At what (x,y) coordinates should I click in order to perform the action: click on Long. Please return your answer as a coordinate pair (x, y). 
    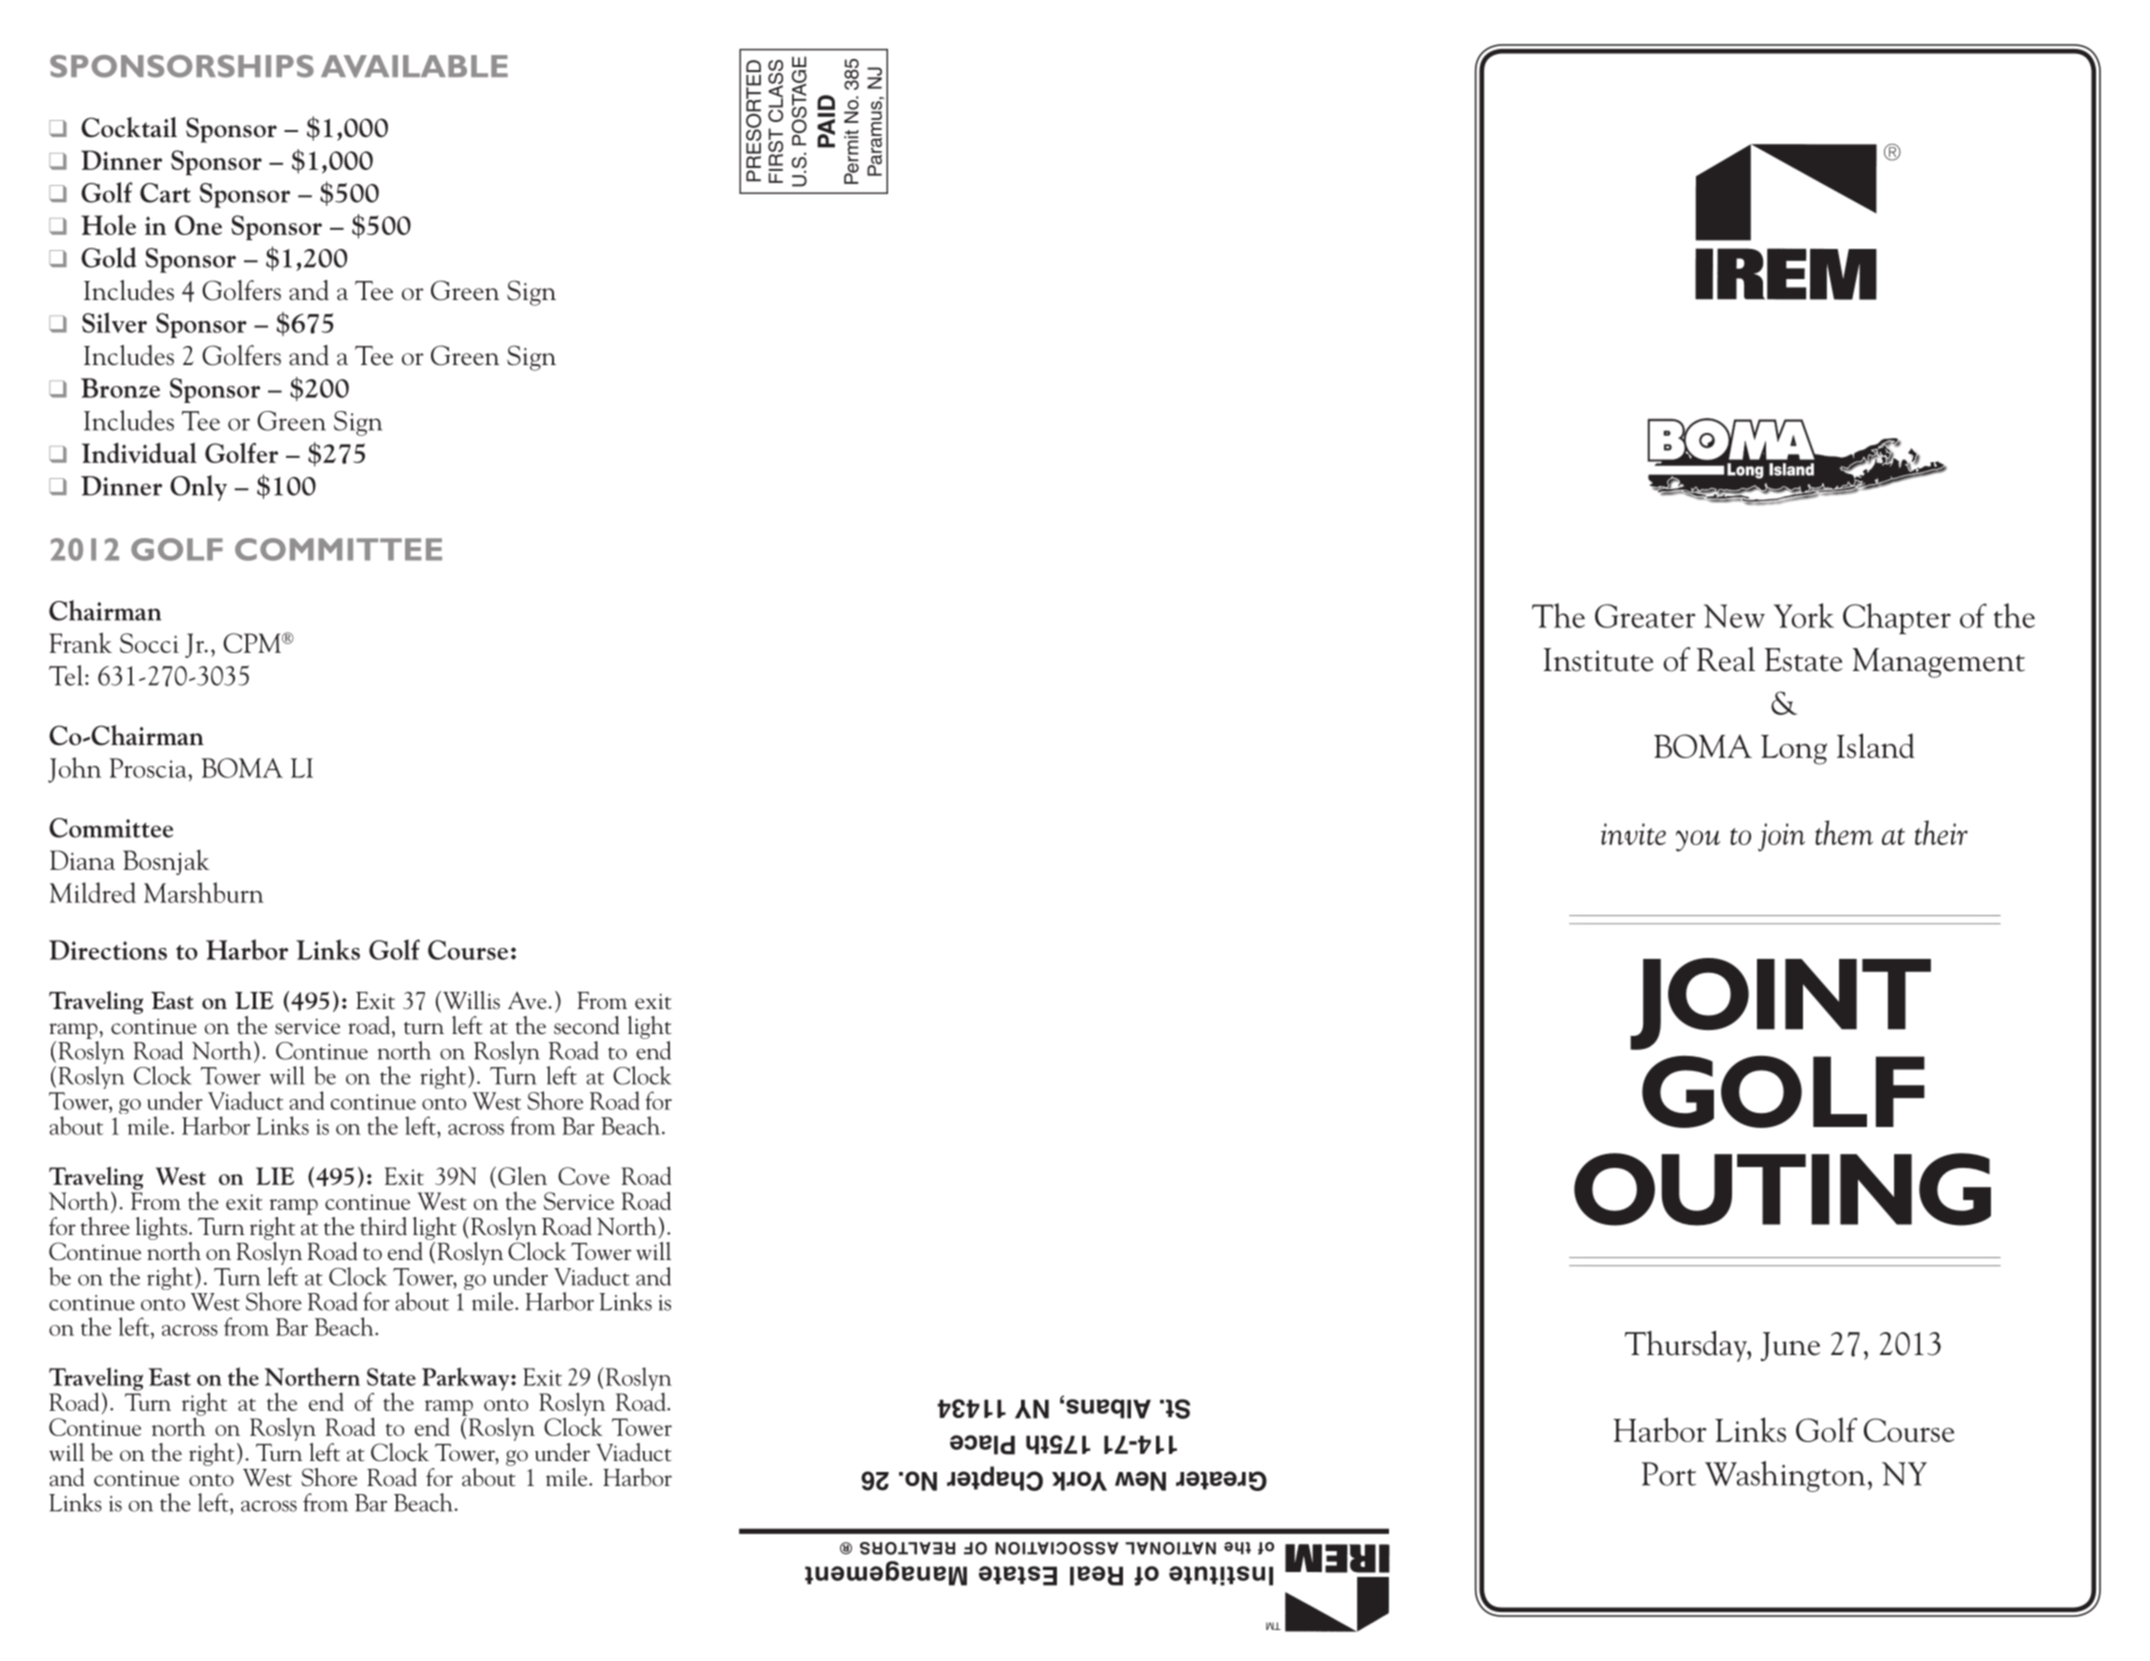
    Looking at the image, I should click on (1794, 750).
